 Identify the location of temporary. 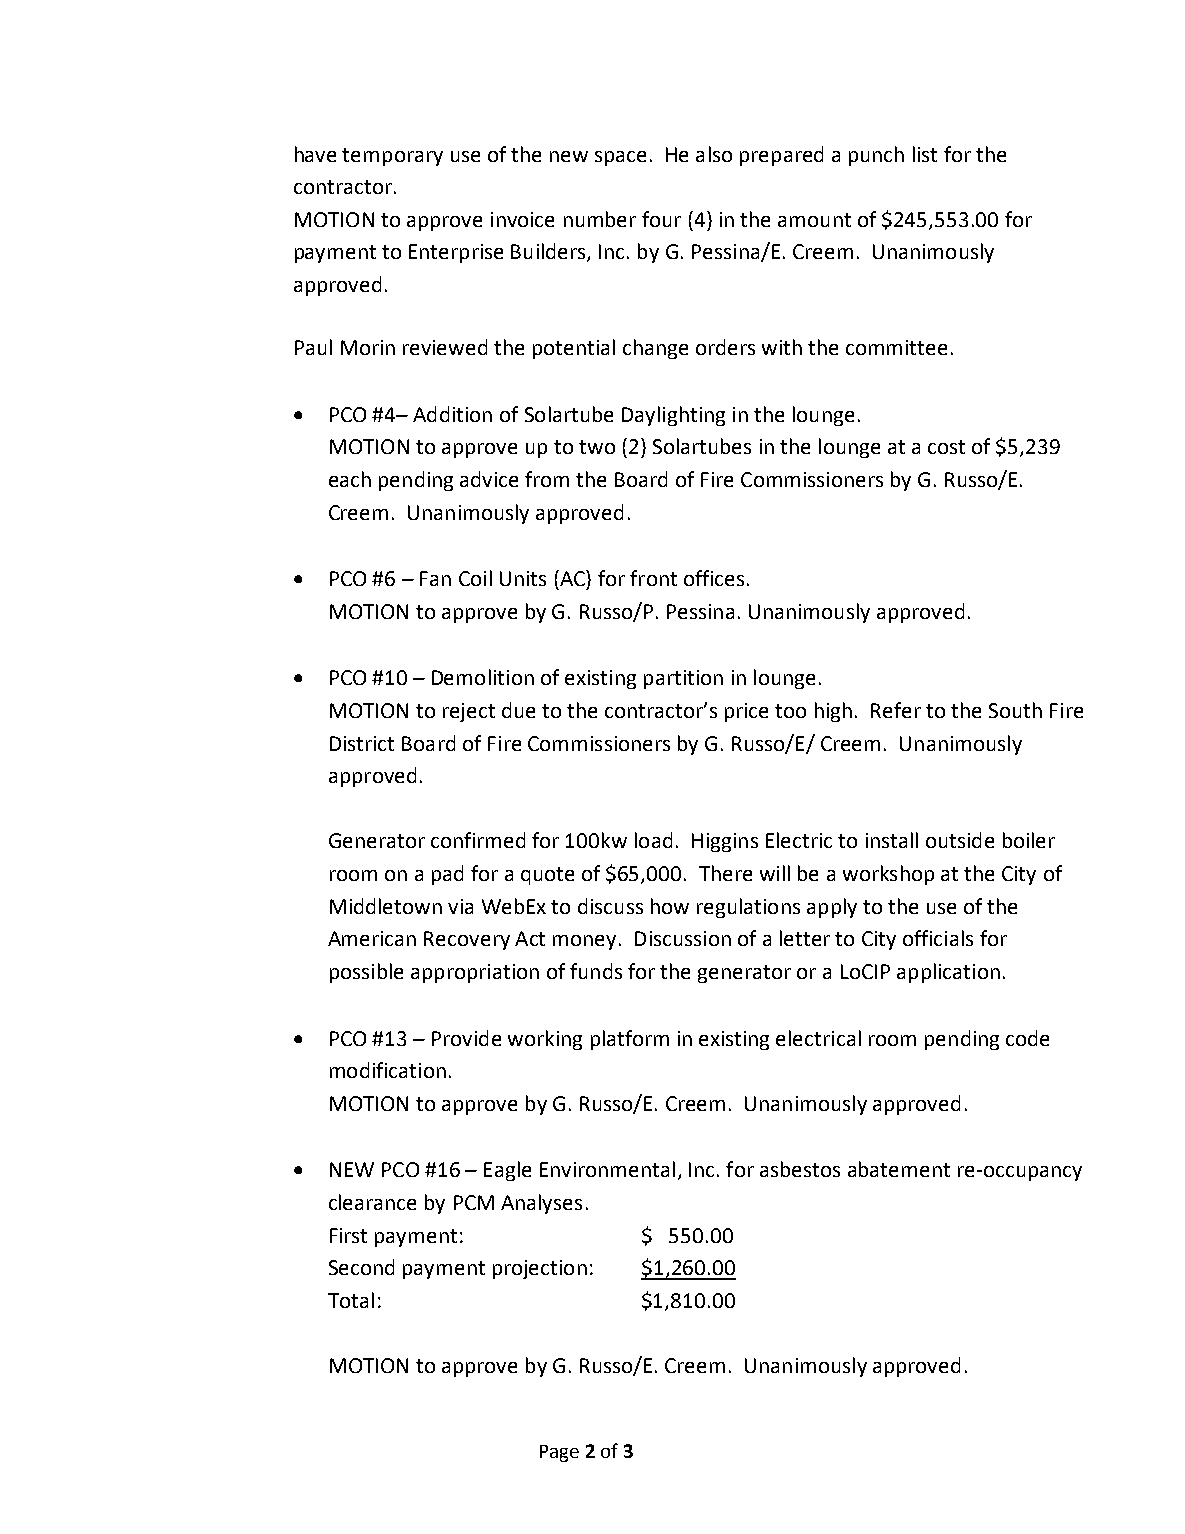
(392, 157).
